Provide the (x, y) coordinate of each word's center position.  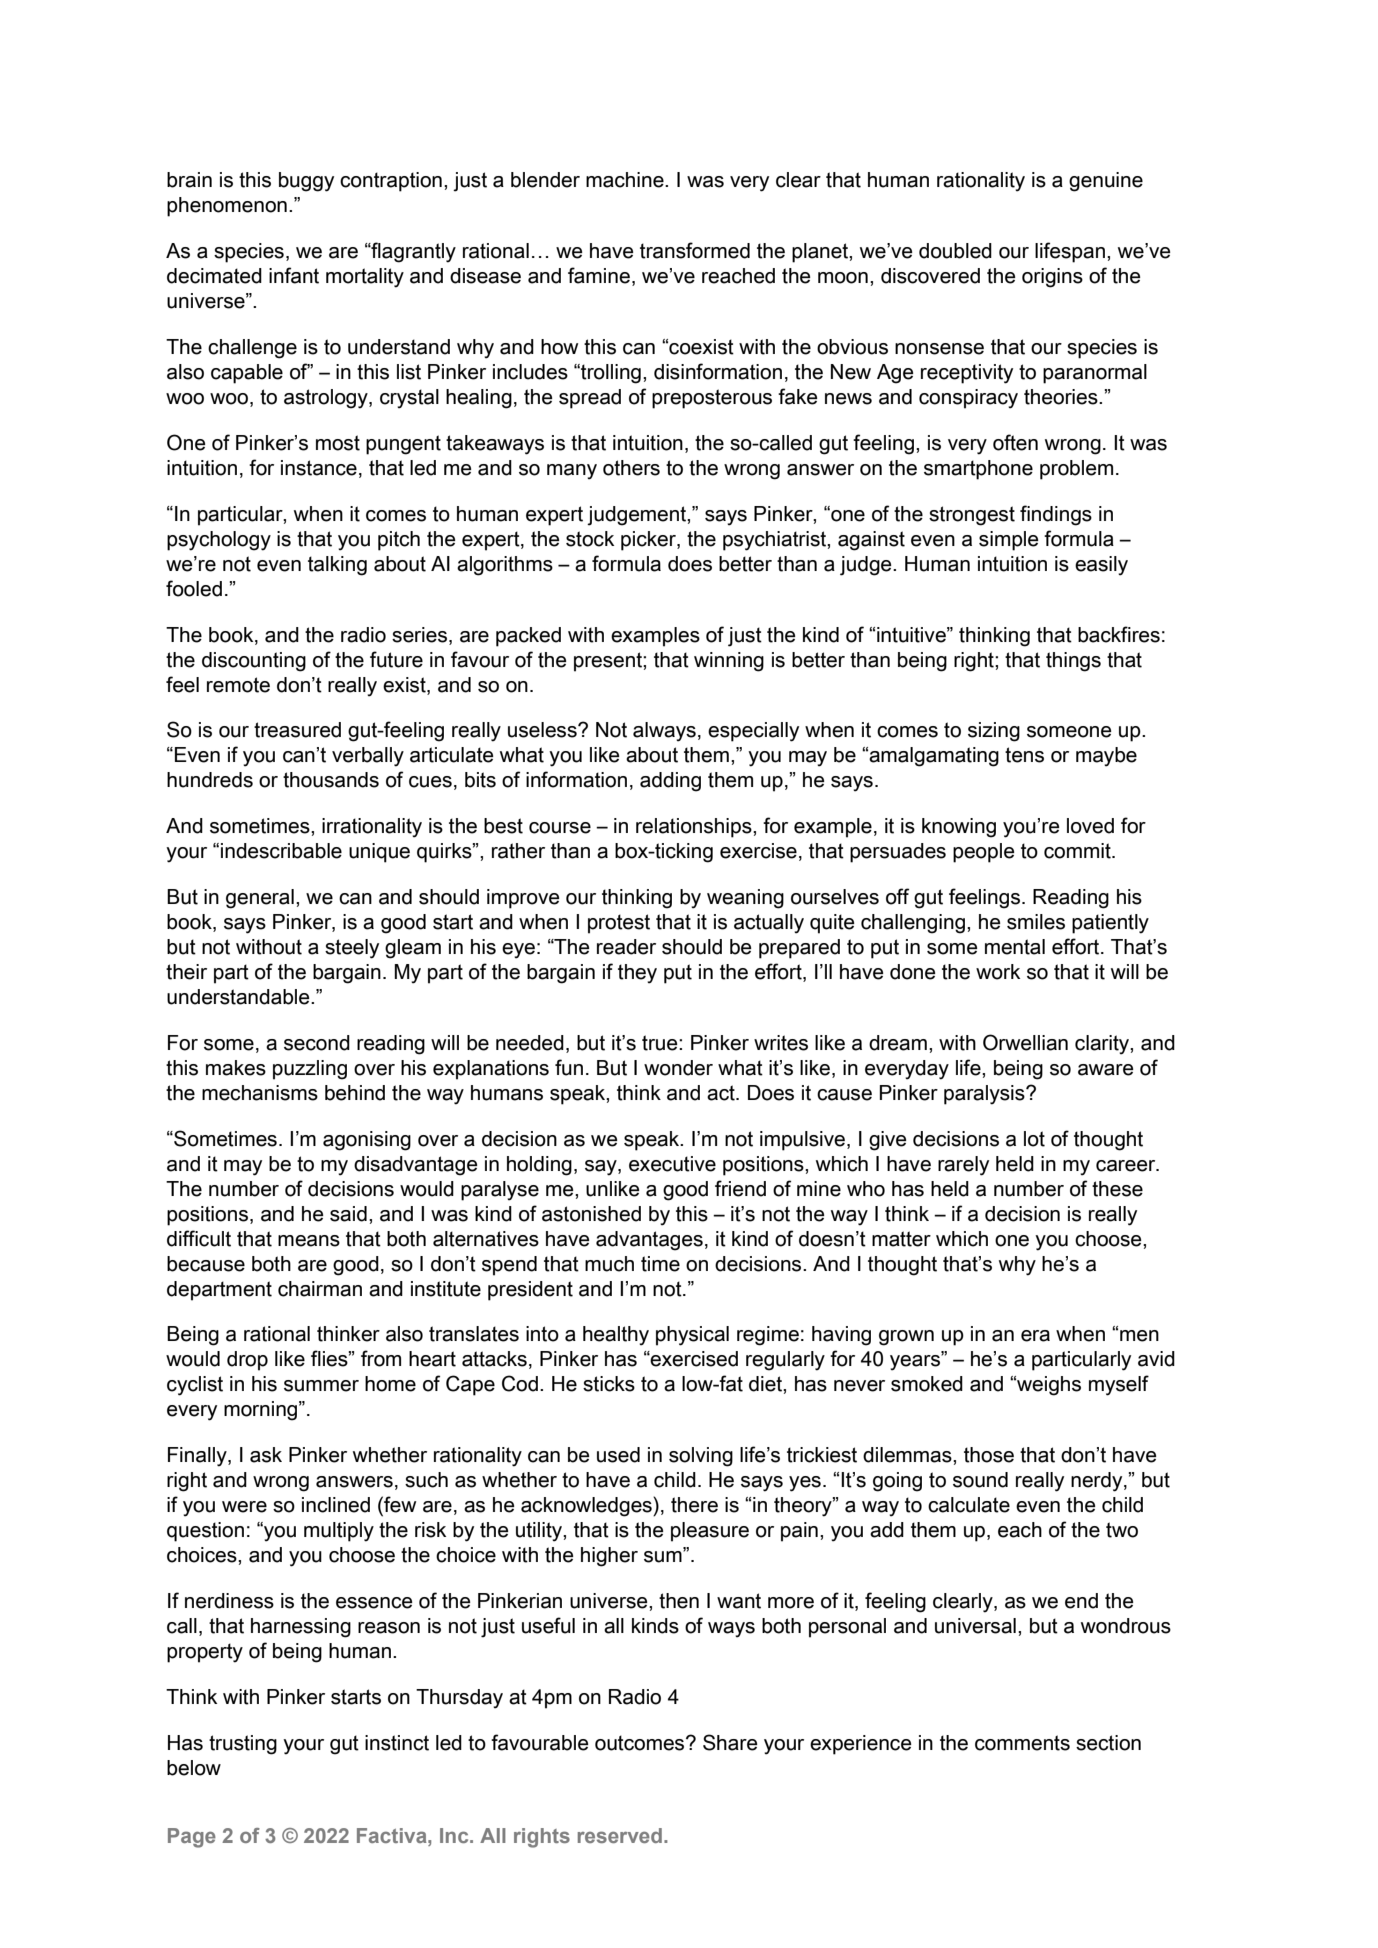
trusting (243, 1745)
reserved (620, 1835)
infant (294, 275)
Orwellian (1025, 1042)
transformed (695, 250)
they (637, 974)
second (317, 1043)
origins (1052, 278)
